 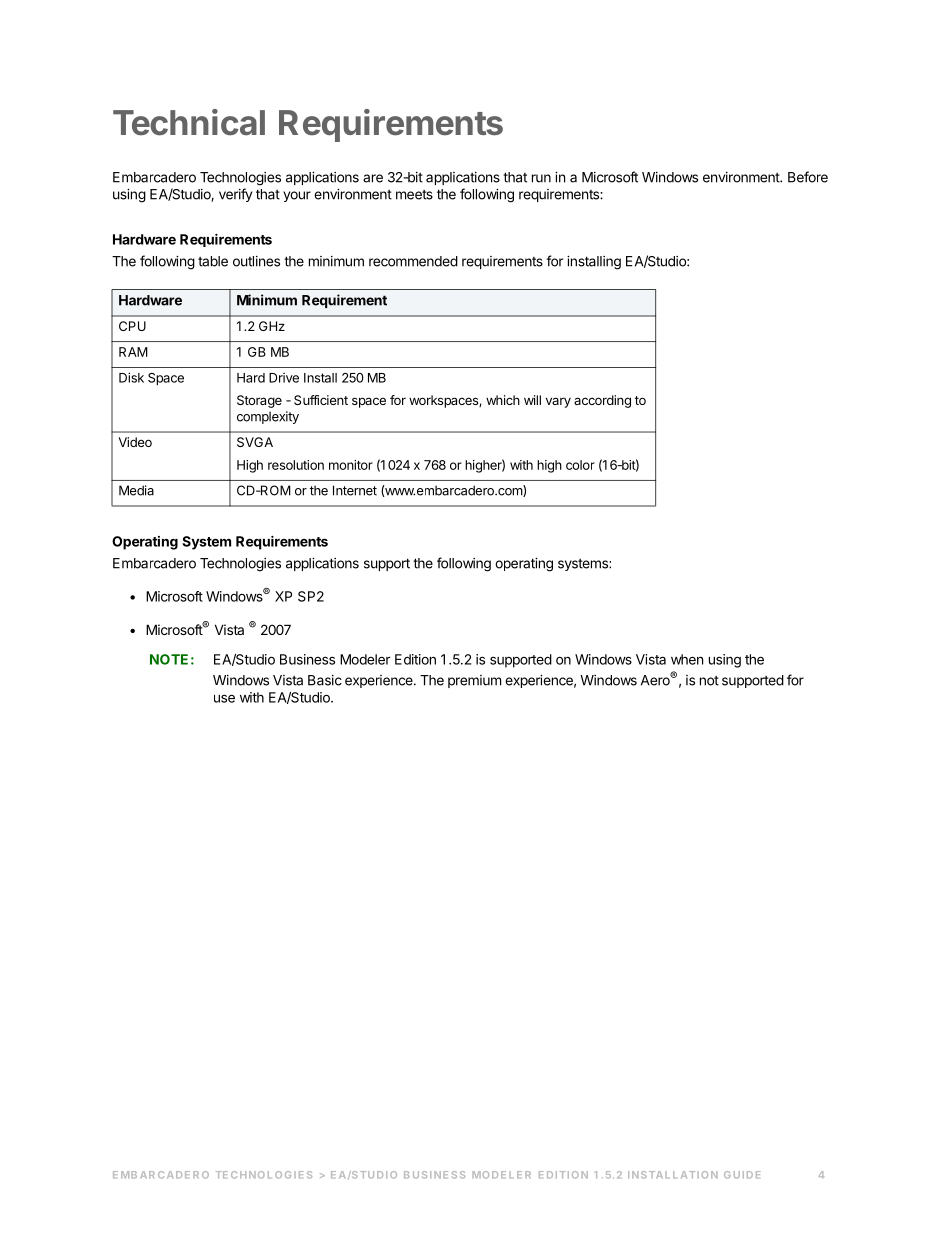 I want to click on according, so click(x=602, y=401).
